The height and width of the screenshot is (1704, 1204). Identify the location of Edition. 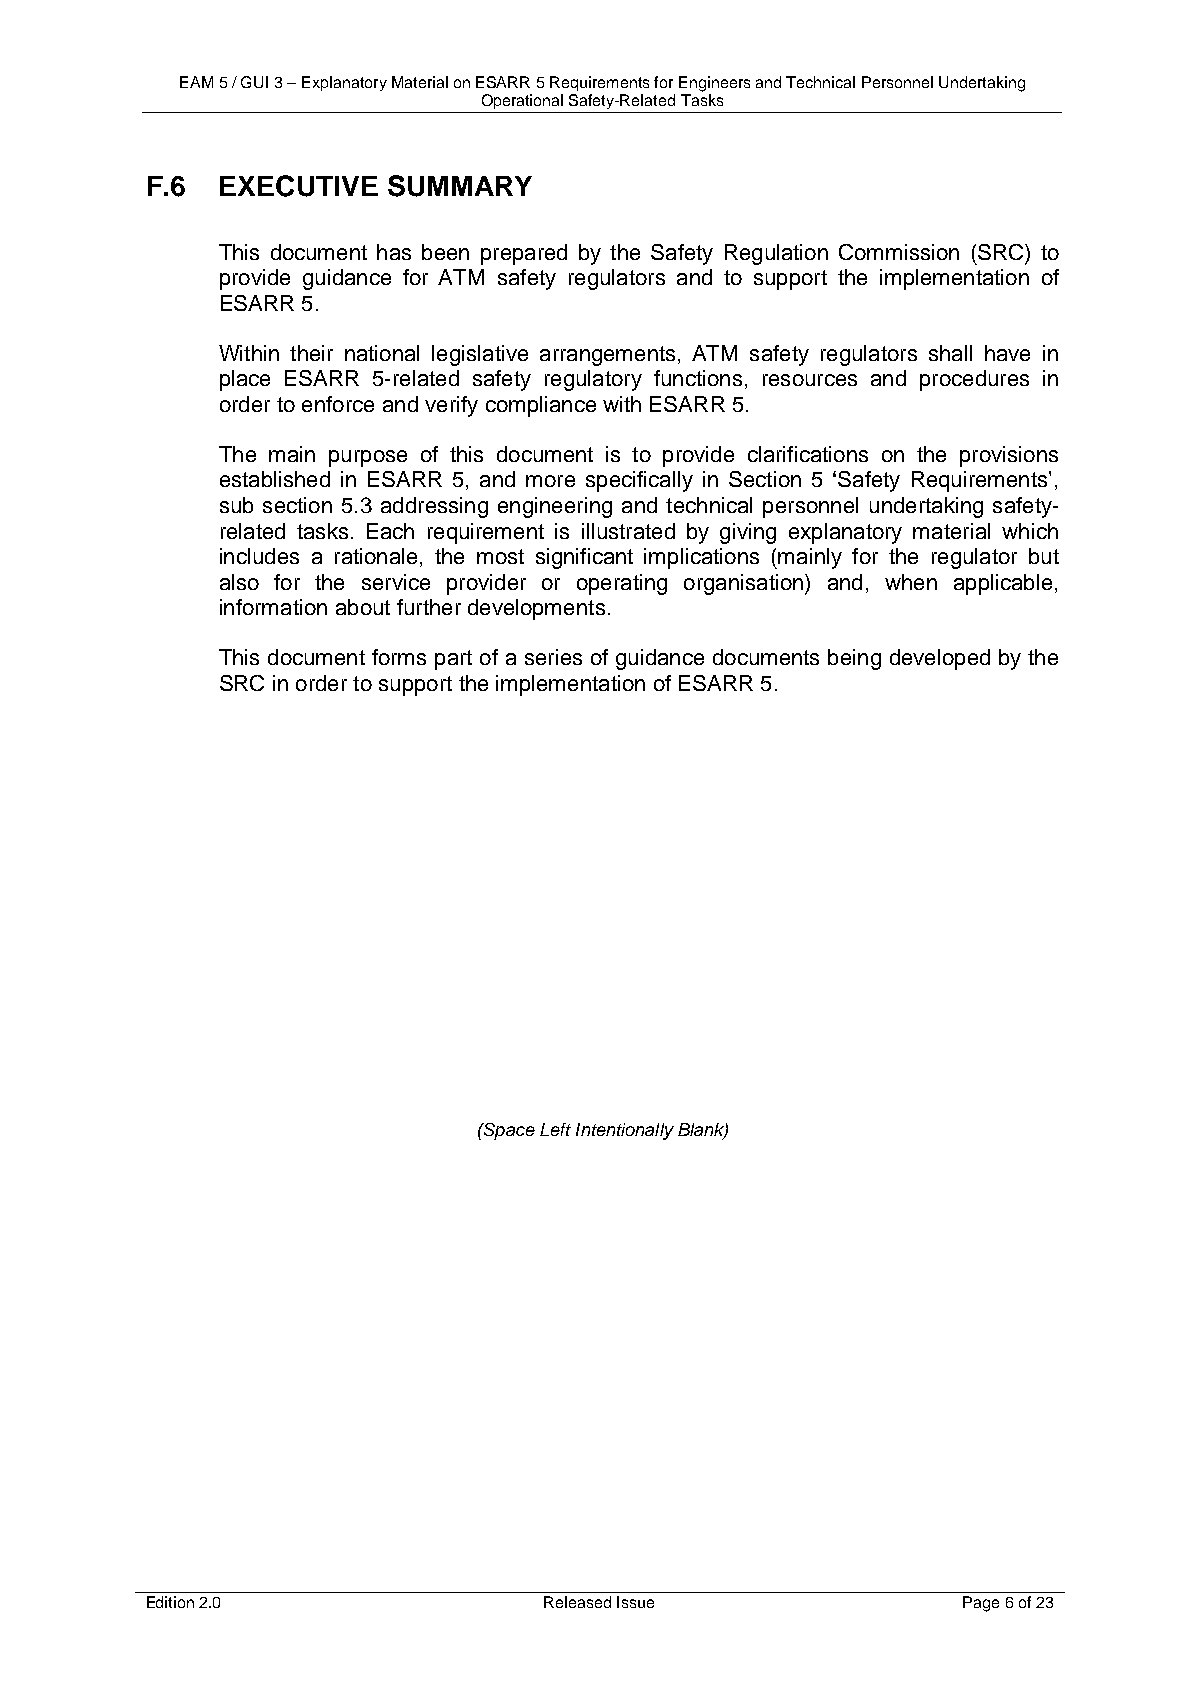
(170, 1602).
